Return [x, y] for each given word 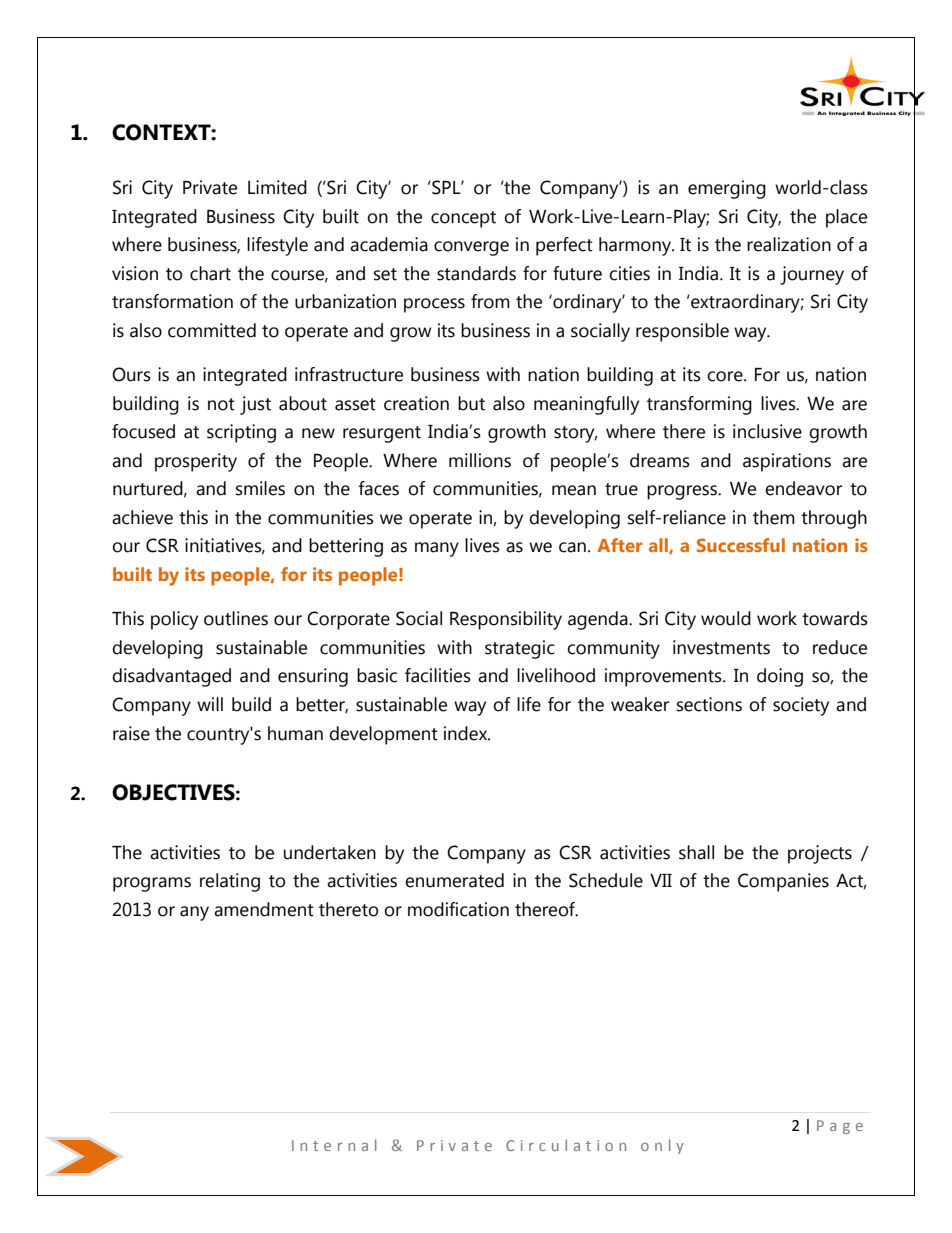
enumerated [454, 880]
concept [463, 219]
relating [230, 882]
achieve [142, 517]
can [572, 547]
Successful [741, 545]
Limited [277, 187]
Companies [783, 882]
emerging [727, 189]
